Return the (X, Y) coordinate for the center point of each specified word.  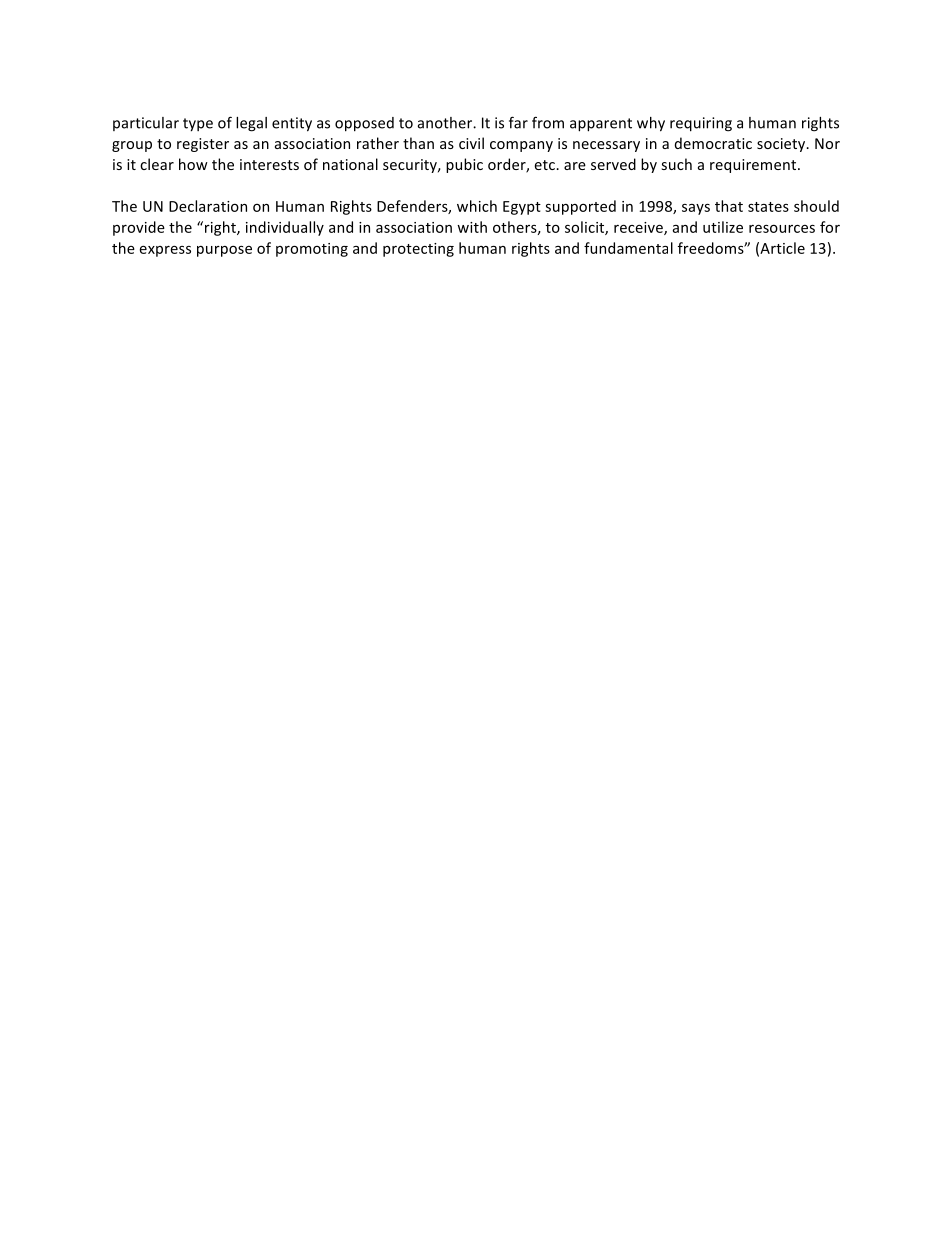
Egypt (522, 208)
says (696, 209)
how (193, 164)
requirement (754, 166)
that (729, 206)
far (518, 122)
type (198, 125)
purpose (224, 251)
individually (285, 228)
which (477, 206)
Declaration (208, 206)
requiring (701, 124)
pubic (464, 165)
